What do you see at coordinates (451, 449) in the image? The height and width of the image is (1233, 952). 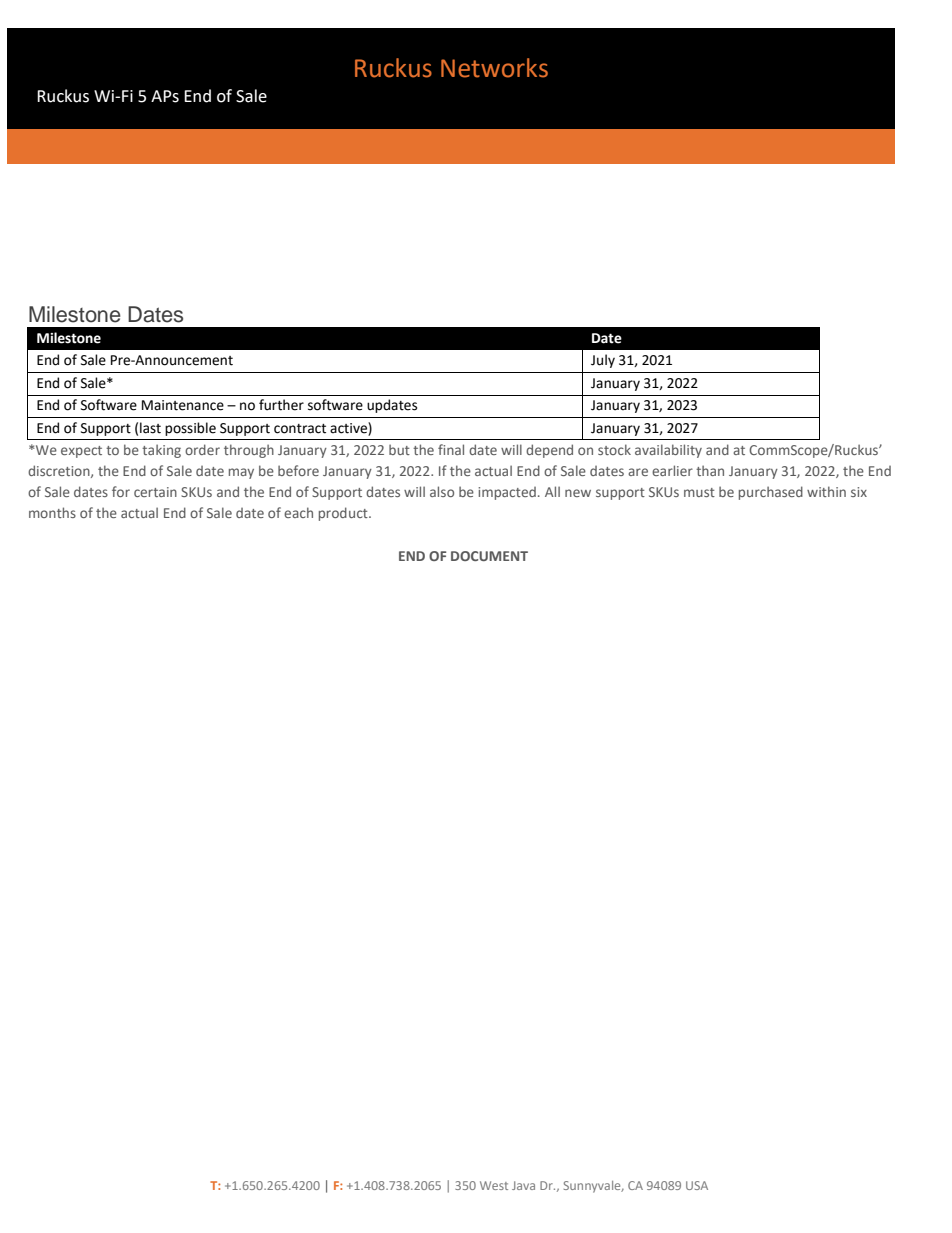 I see `final` at bounding box center [451, 449].
